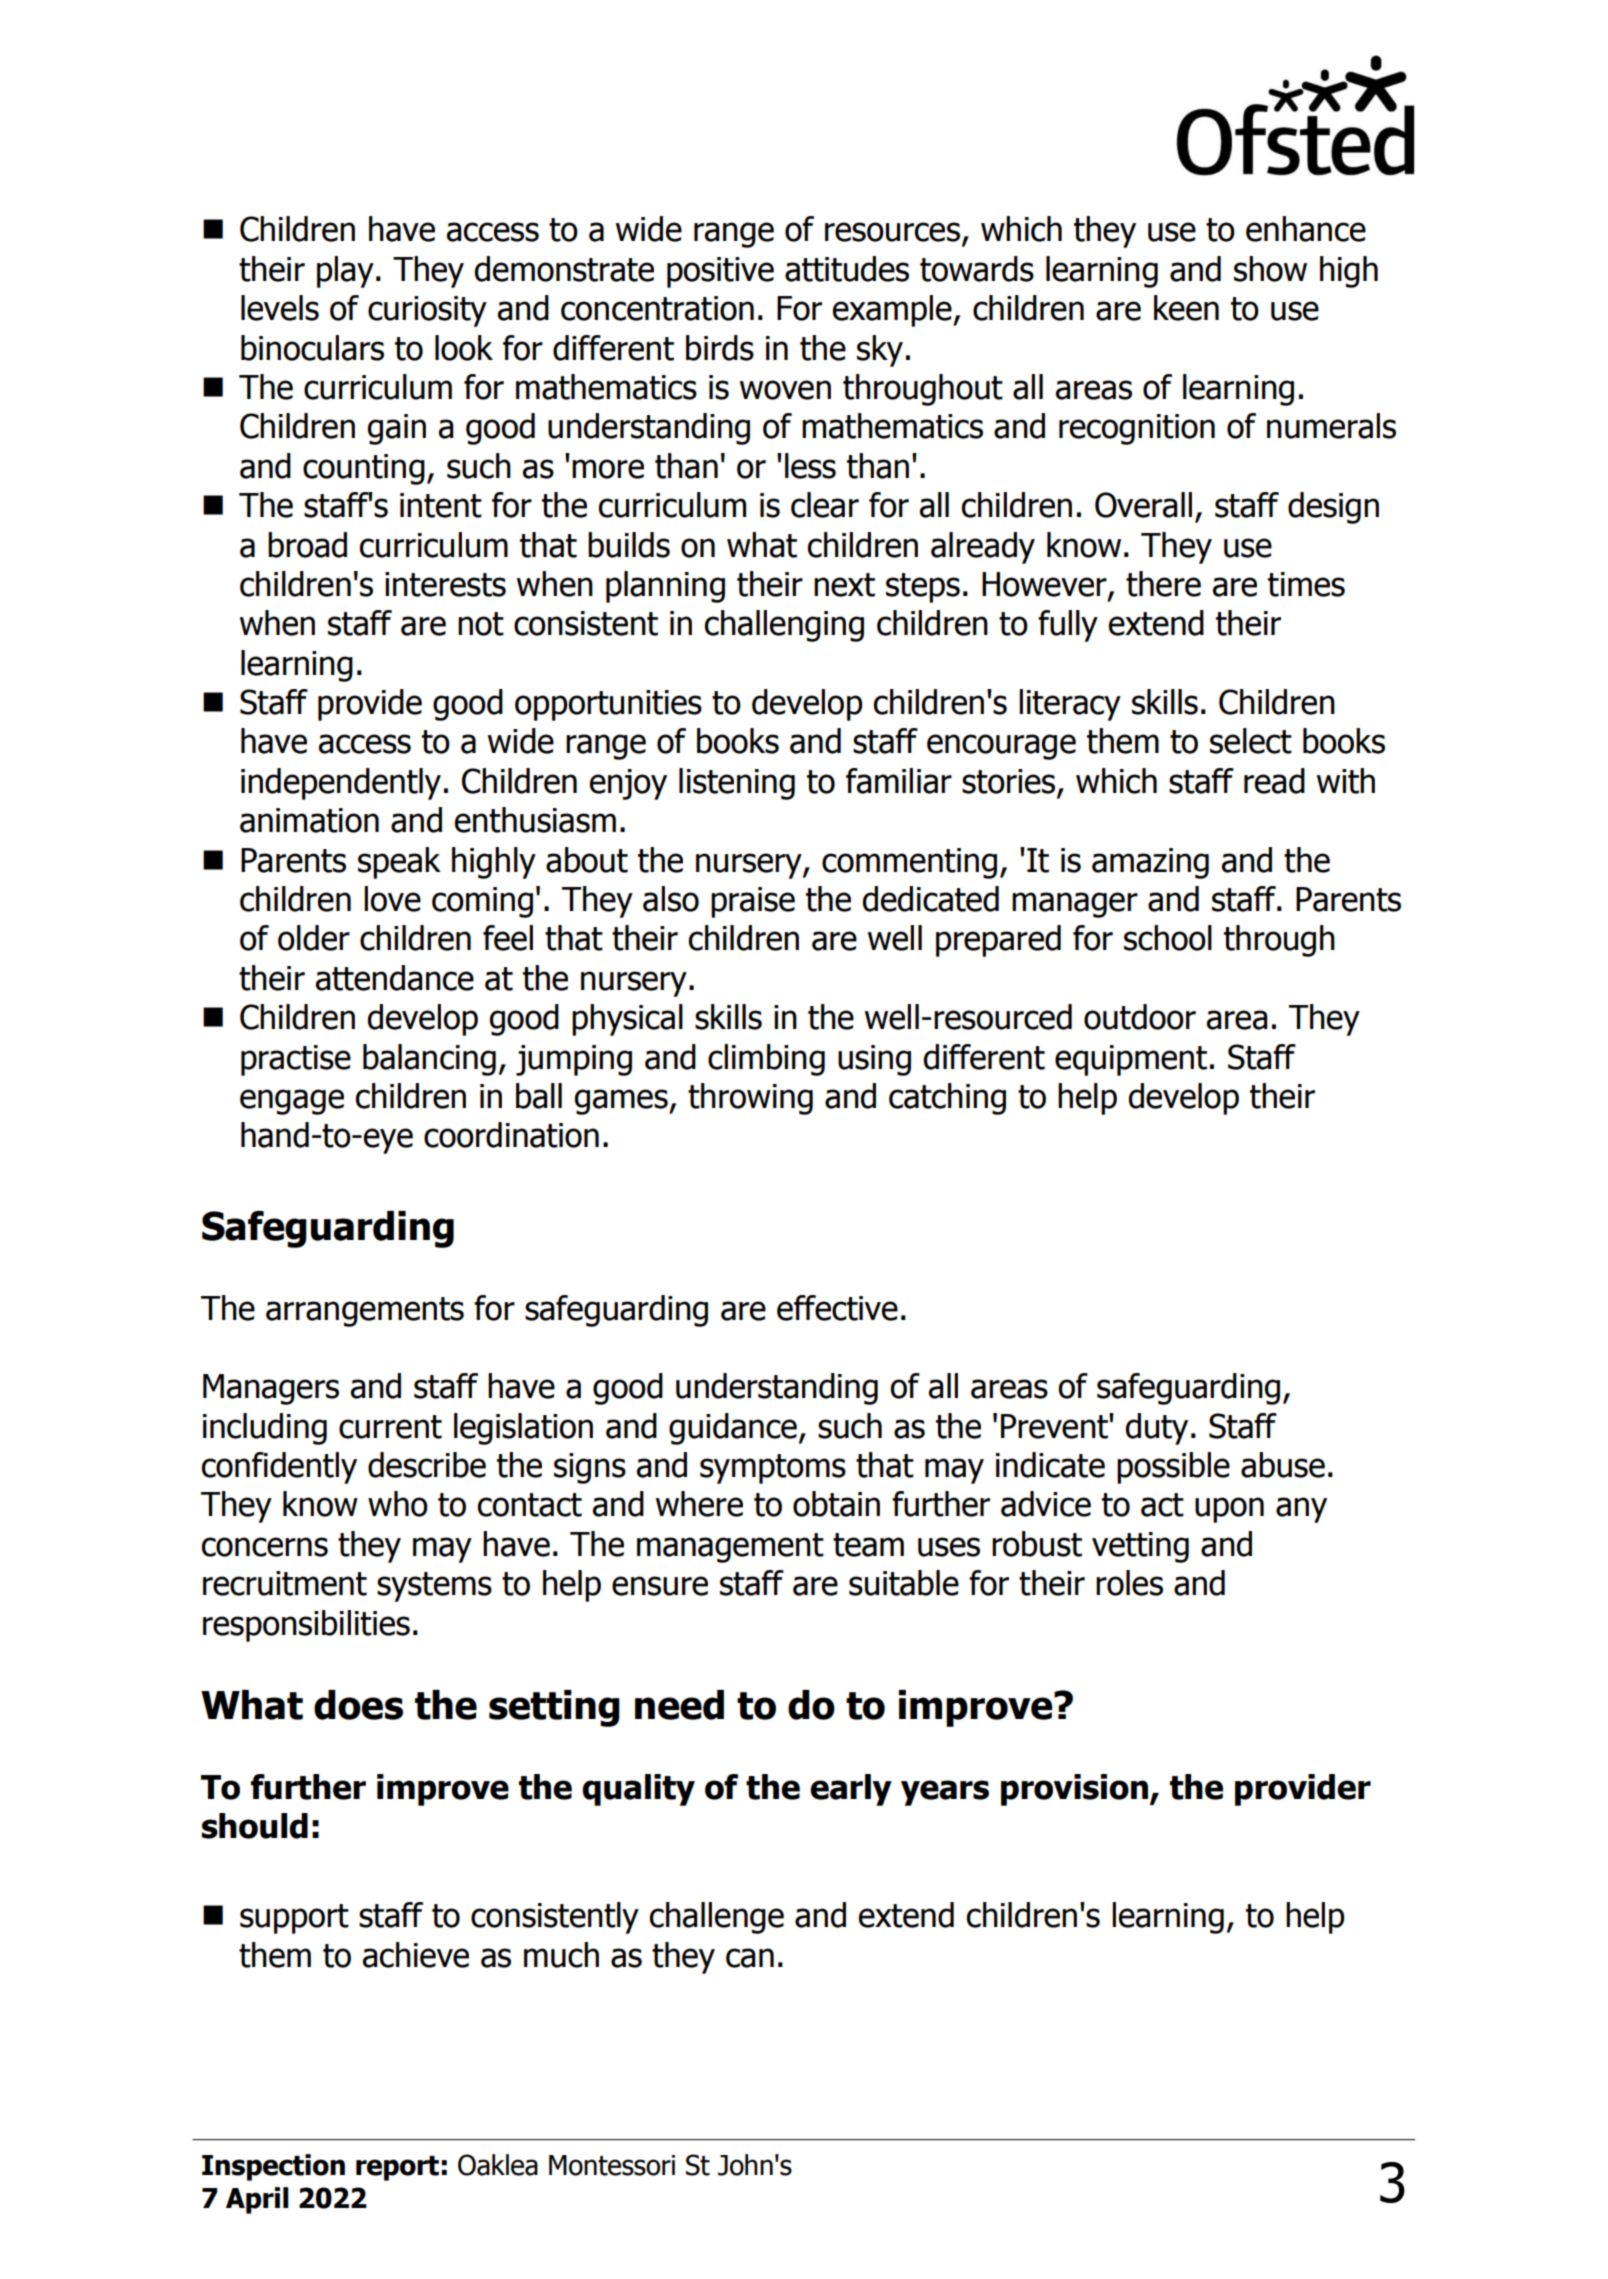  I want to click on effective, so click(837, 1308).
